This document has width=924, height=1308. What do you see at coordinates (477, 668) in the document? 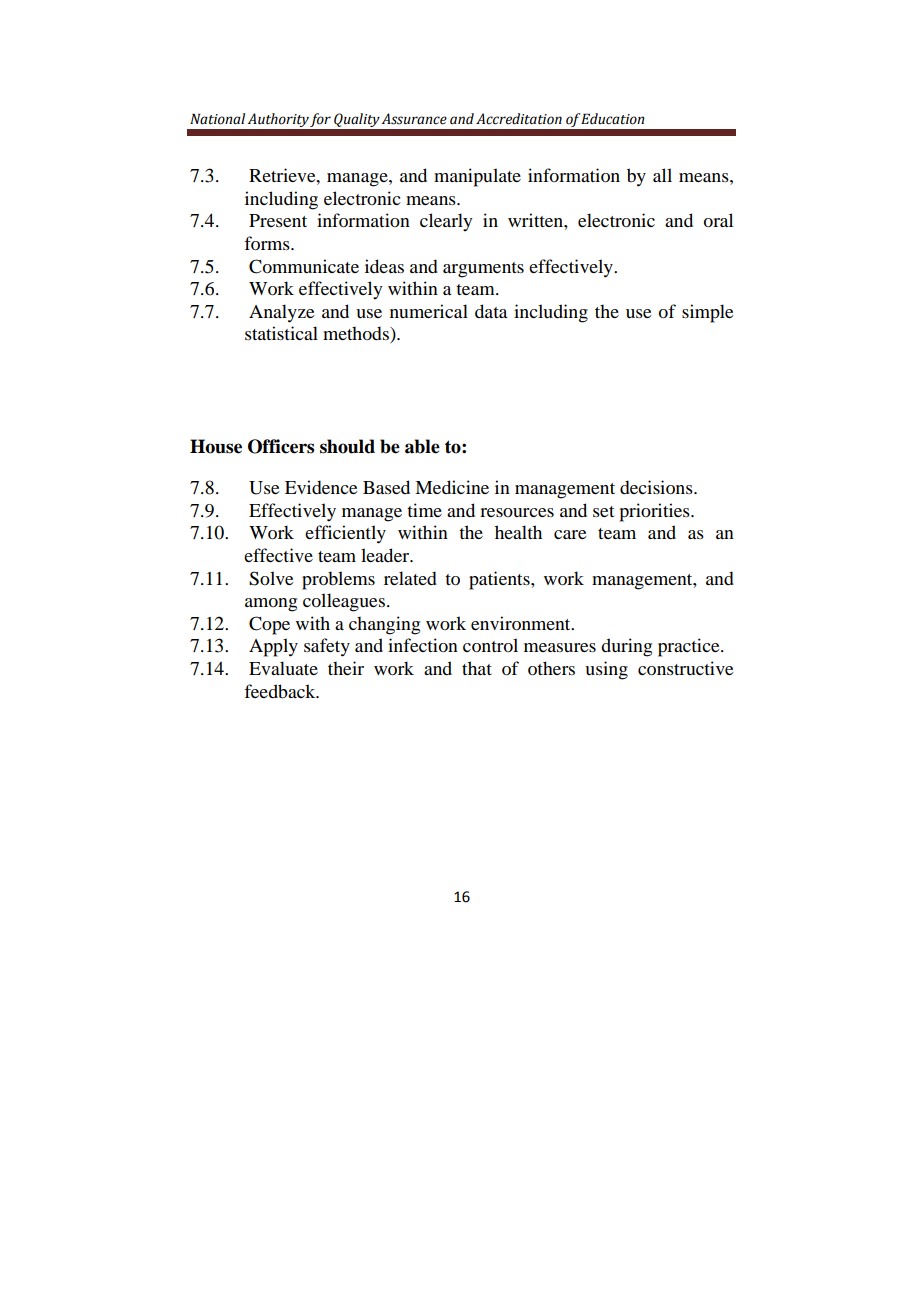
I see `that` at bounding box center [477, 668].
